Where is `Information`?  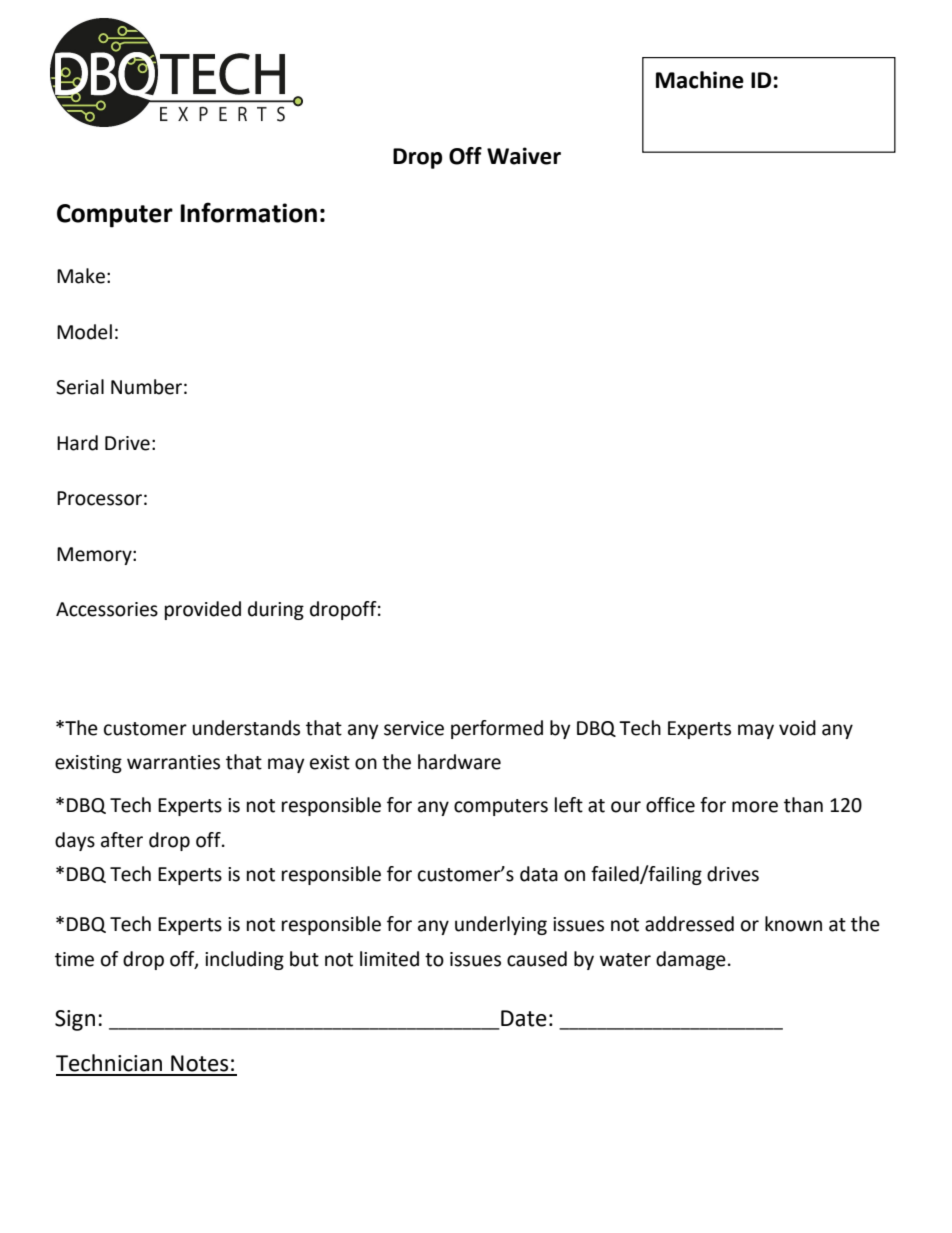
Information is located at coordinates (248, 212).
